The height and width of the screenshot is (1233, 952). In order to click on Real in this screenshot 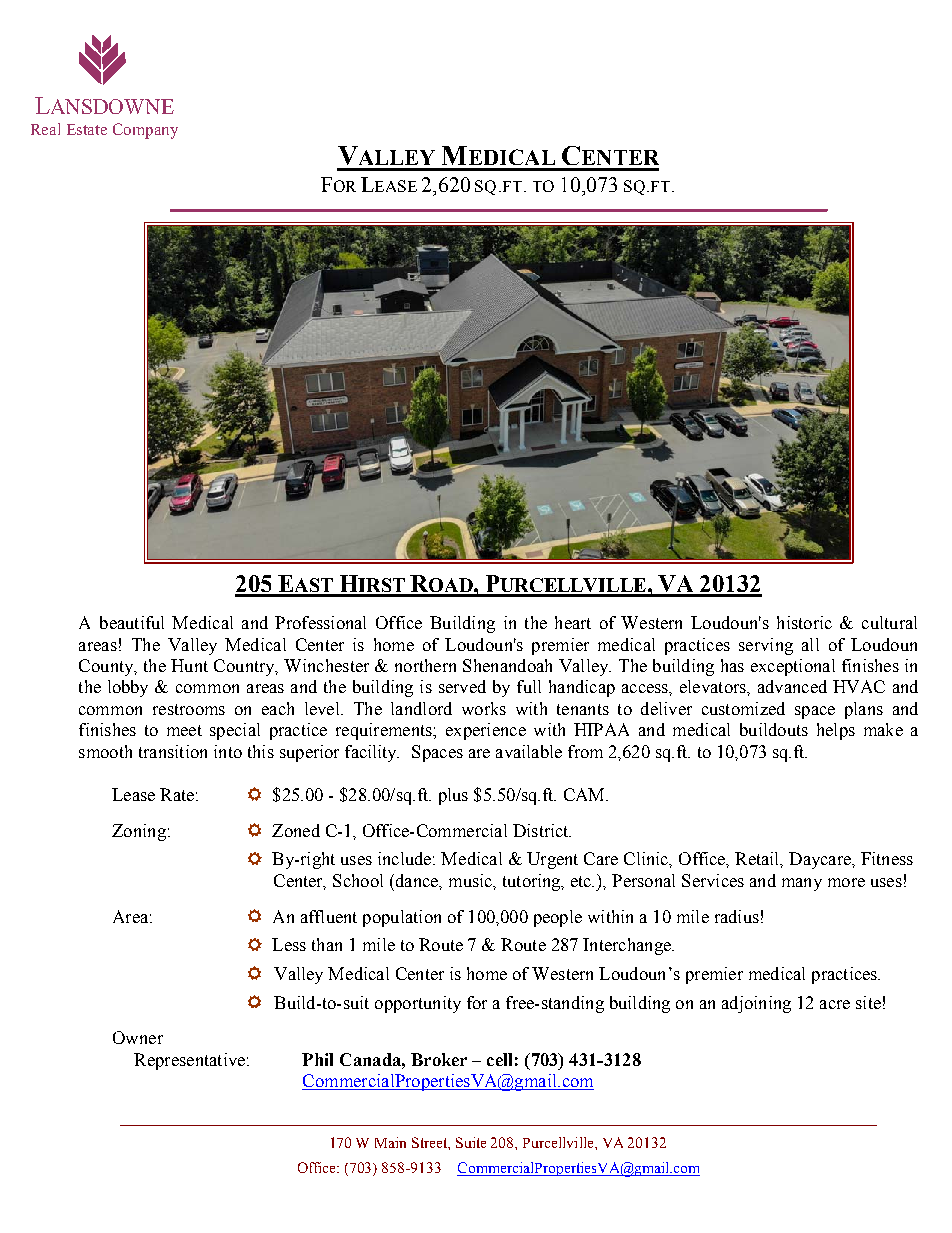, I will do `click(45, 129)`.
